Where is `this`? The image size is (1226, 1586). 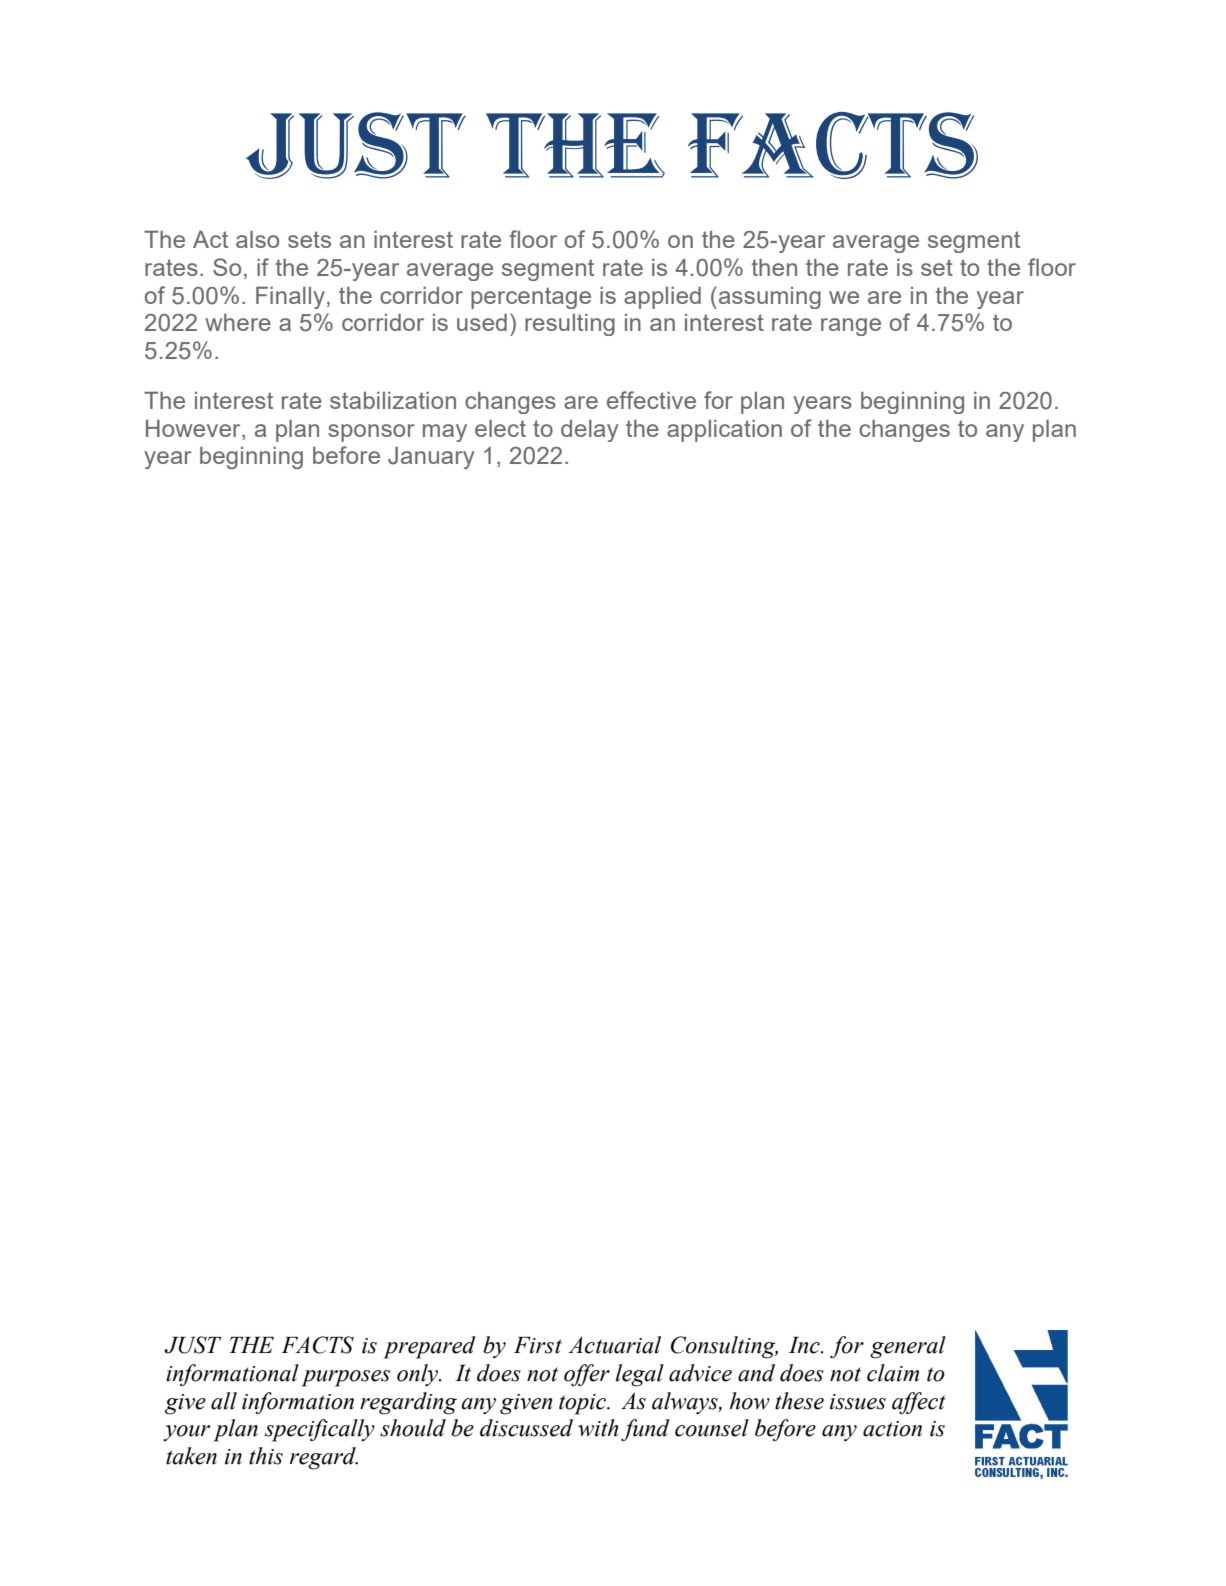
this is located at coordinates (266, 1456).
